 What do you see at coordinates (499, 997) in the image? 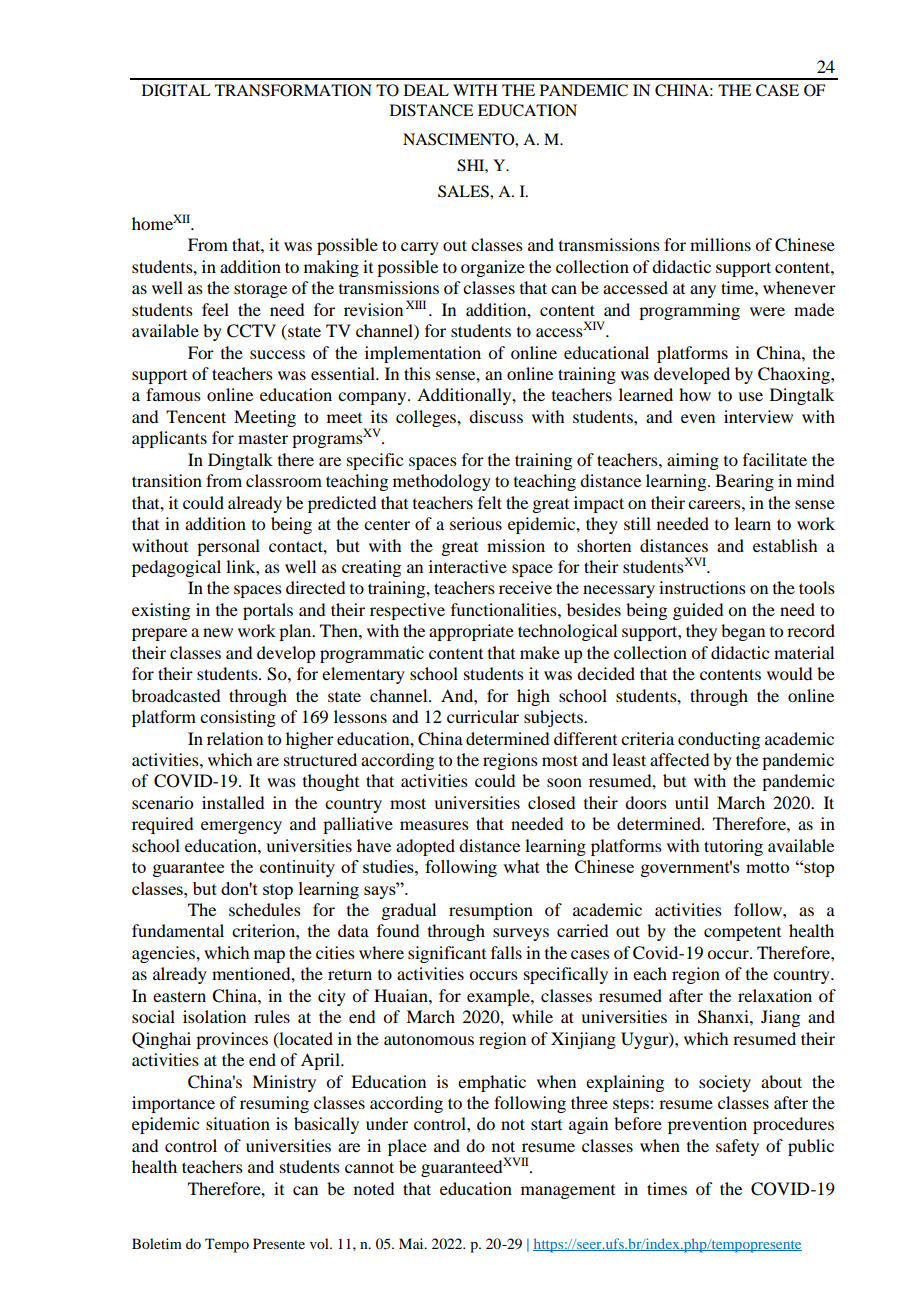
I see `example` at bounding box center [499, 997].
